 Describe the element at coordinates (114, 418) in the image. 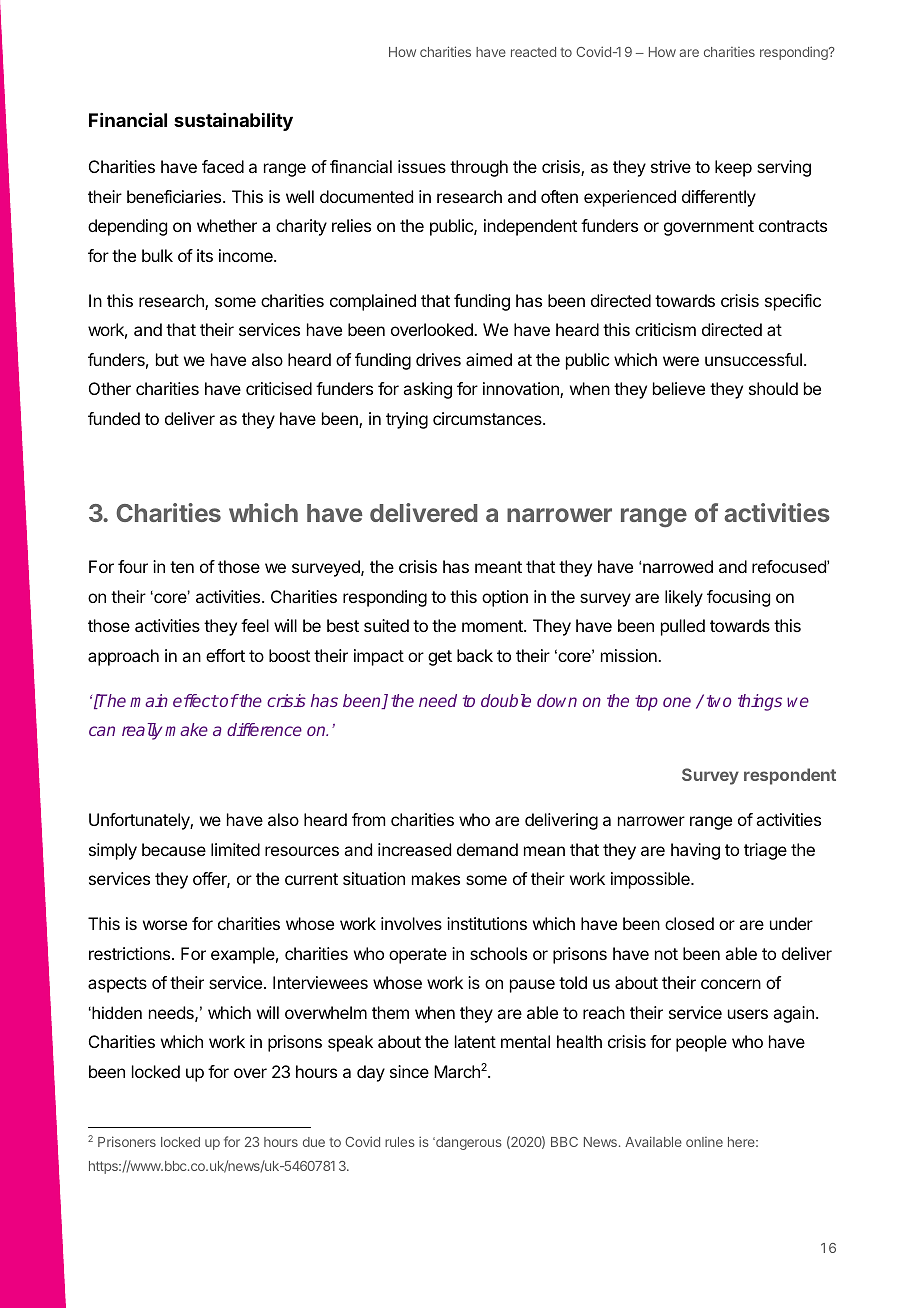

I see `funded` at that location.
